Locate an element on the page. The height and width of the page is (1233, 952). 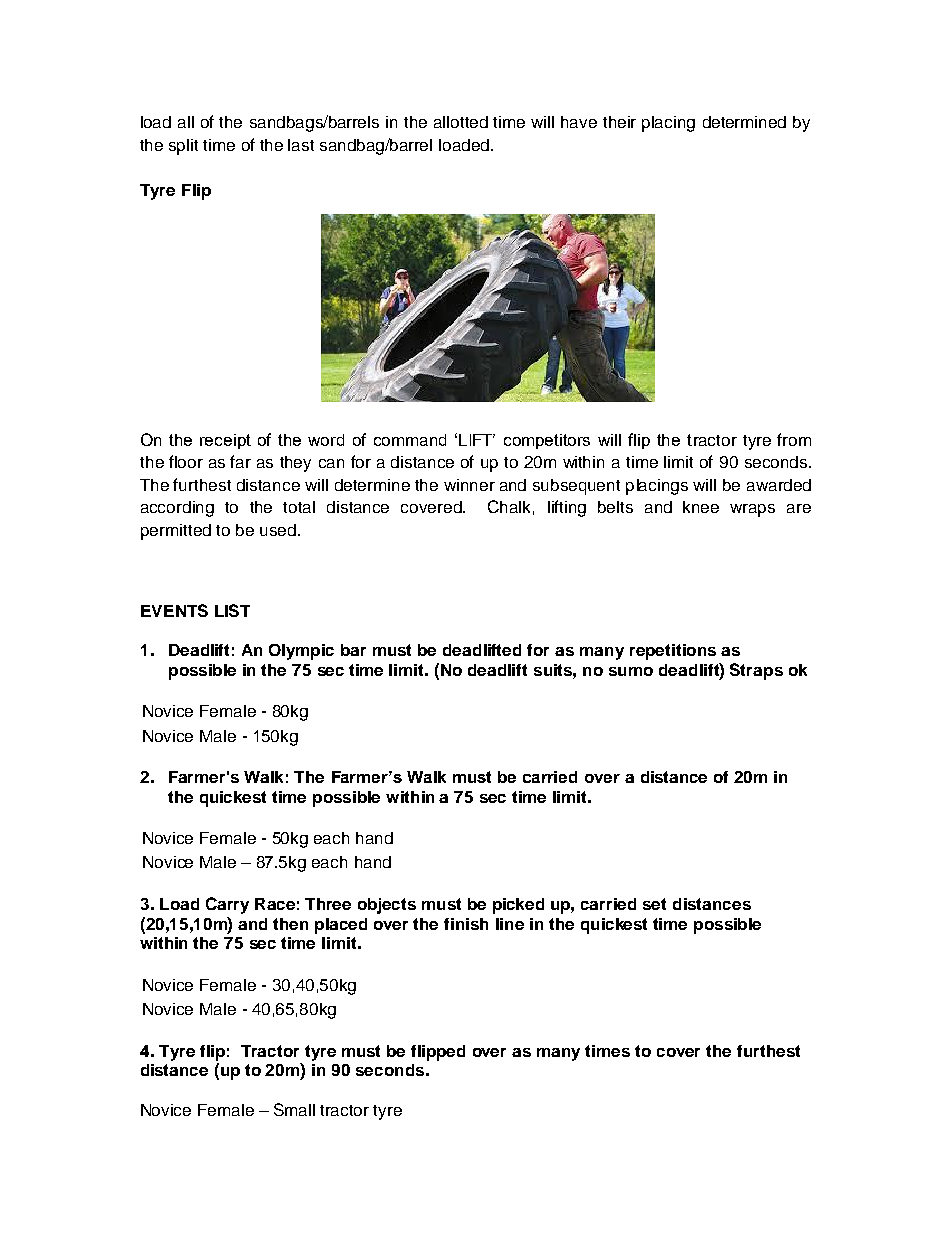
last is located at coordinates (301, 145).
